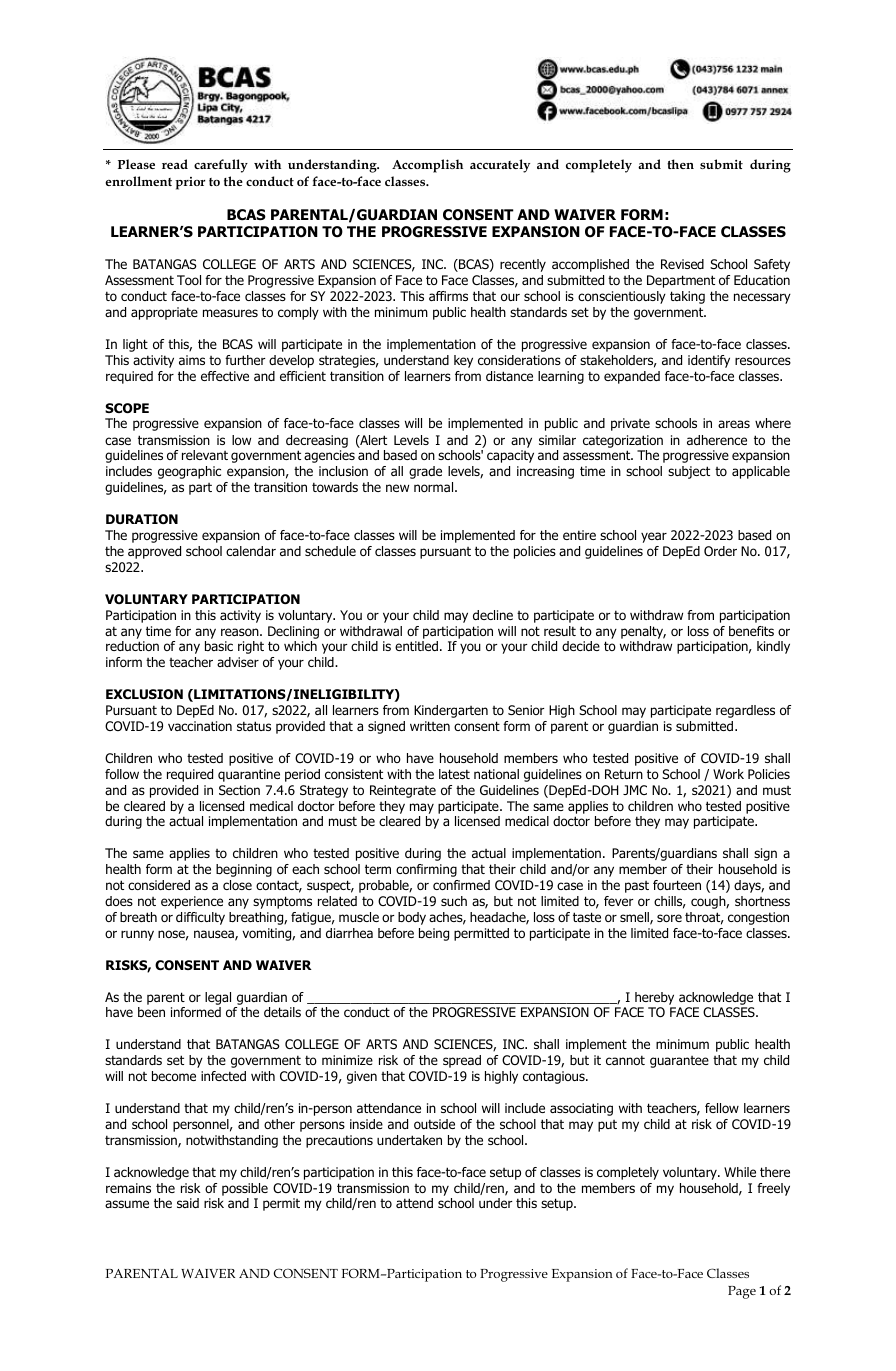 Image resolution: width=896 pixels, height=1371 pixels. Describe the element at coordinates (430, 726) in the screenshot. I see `written` at that location.
